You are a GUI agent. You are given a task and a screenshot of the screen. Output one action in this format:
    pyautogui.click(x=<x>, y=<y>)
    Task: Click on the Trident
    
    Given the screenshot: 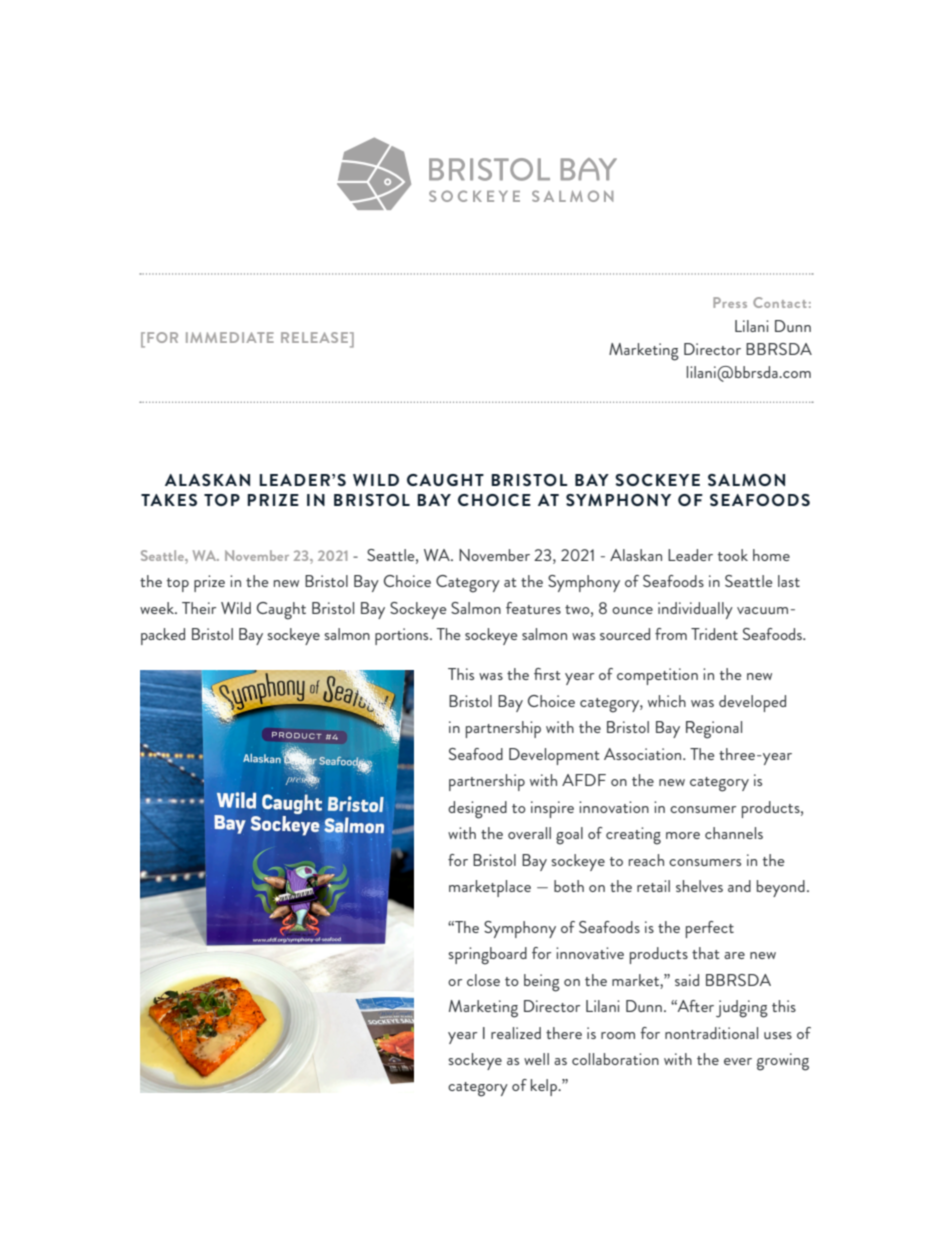 What is the action you would take?
    pyautogui.click(x=714, y=634)
